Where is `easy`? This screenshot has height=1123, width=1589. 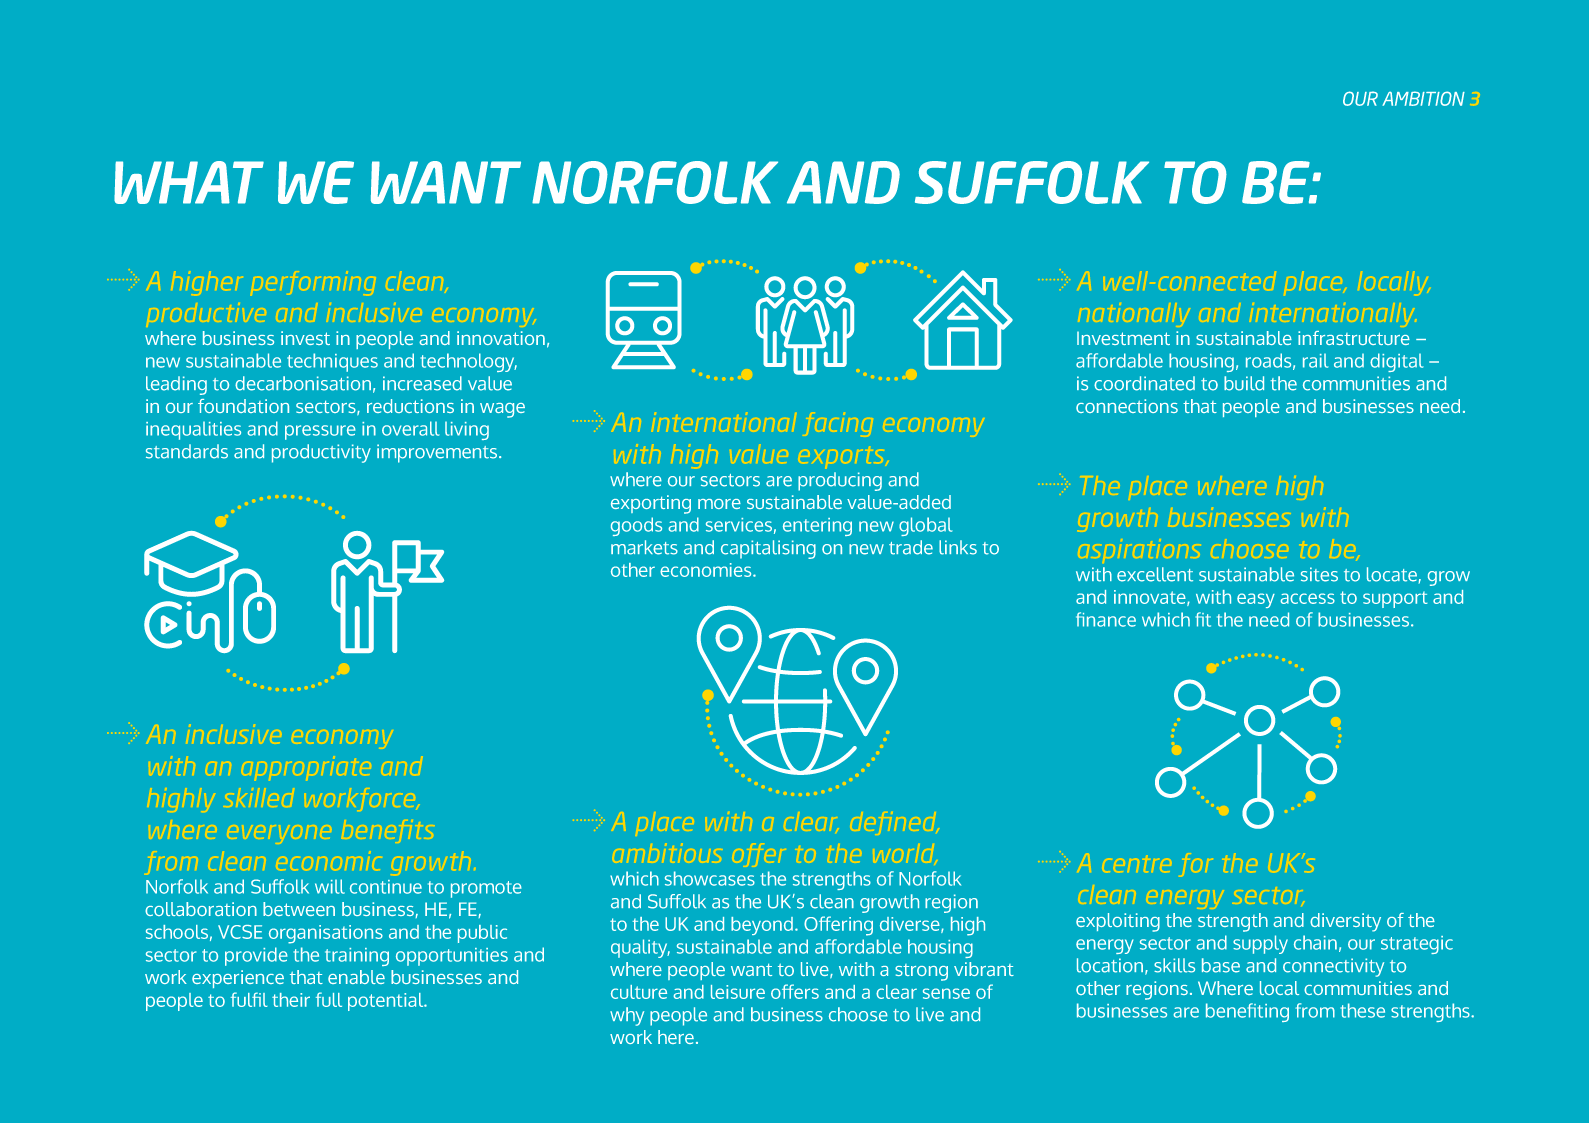 easy is located at coordinates (1256, 600).
